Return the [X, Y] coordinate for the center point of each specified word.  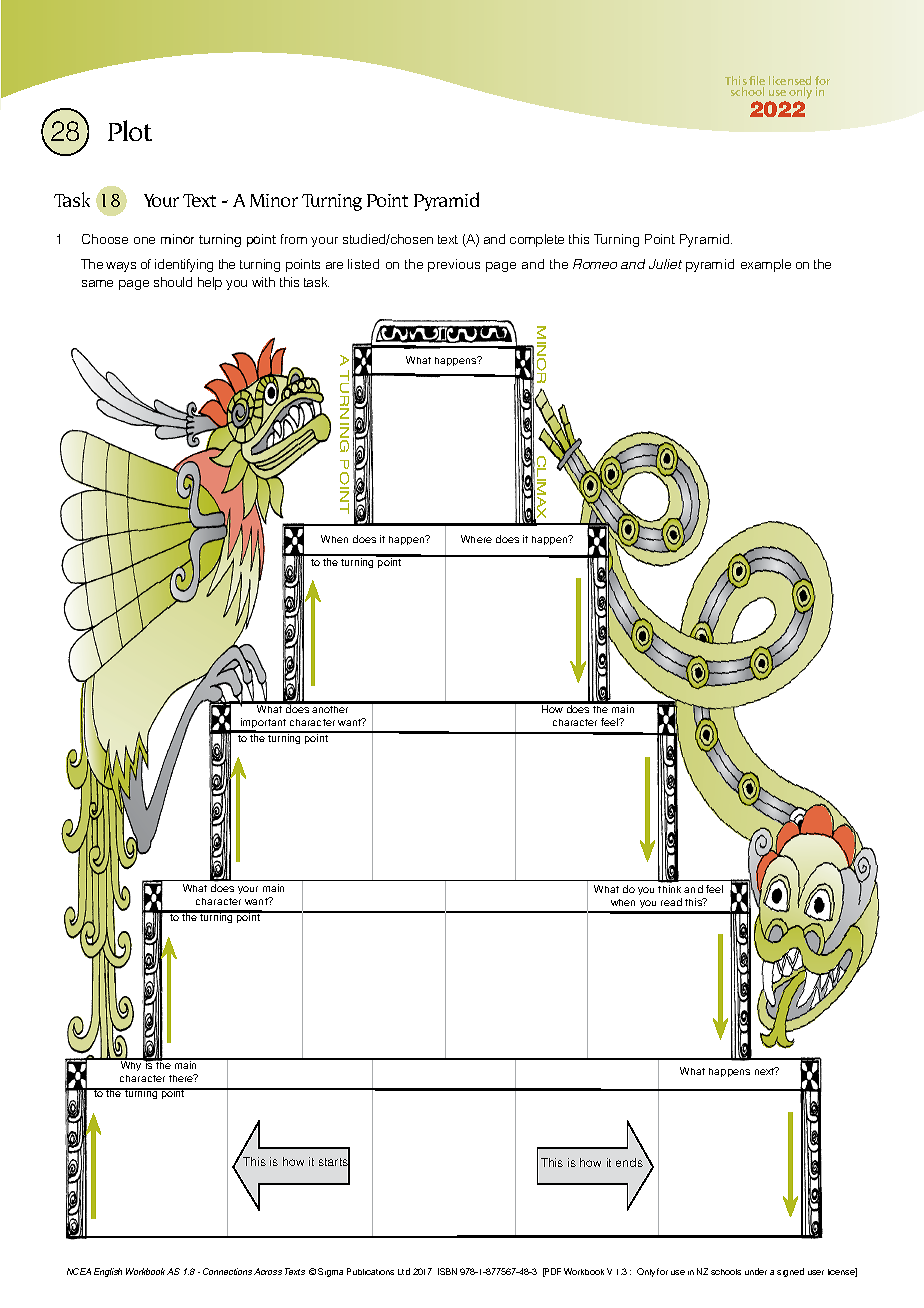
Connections [227, 1271]
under [756, 1271]
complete [537, 240]
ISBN [447, 1271]
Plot [130, 130]
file [757, 82]
